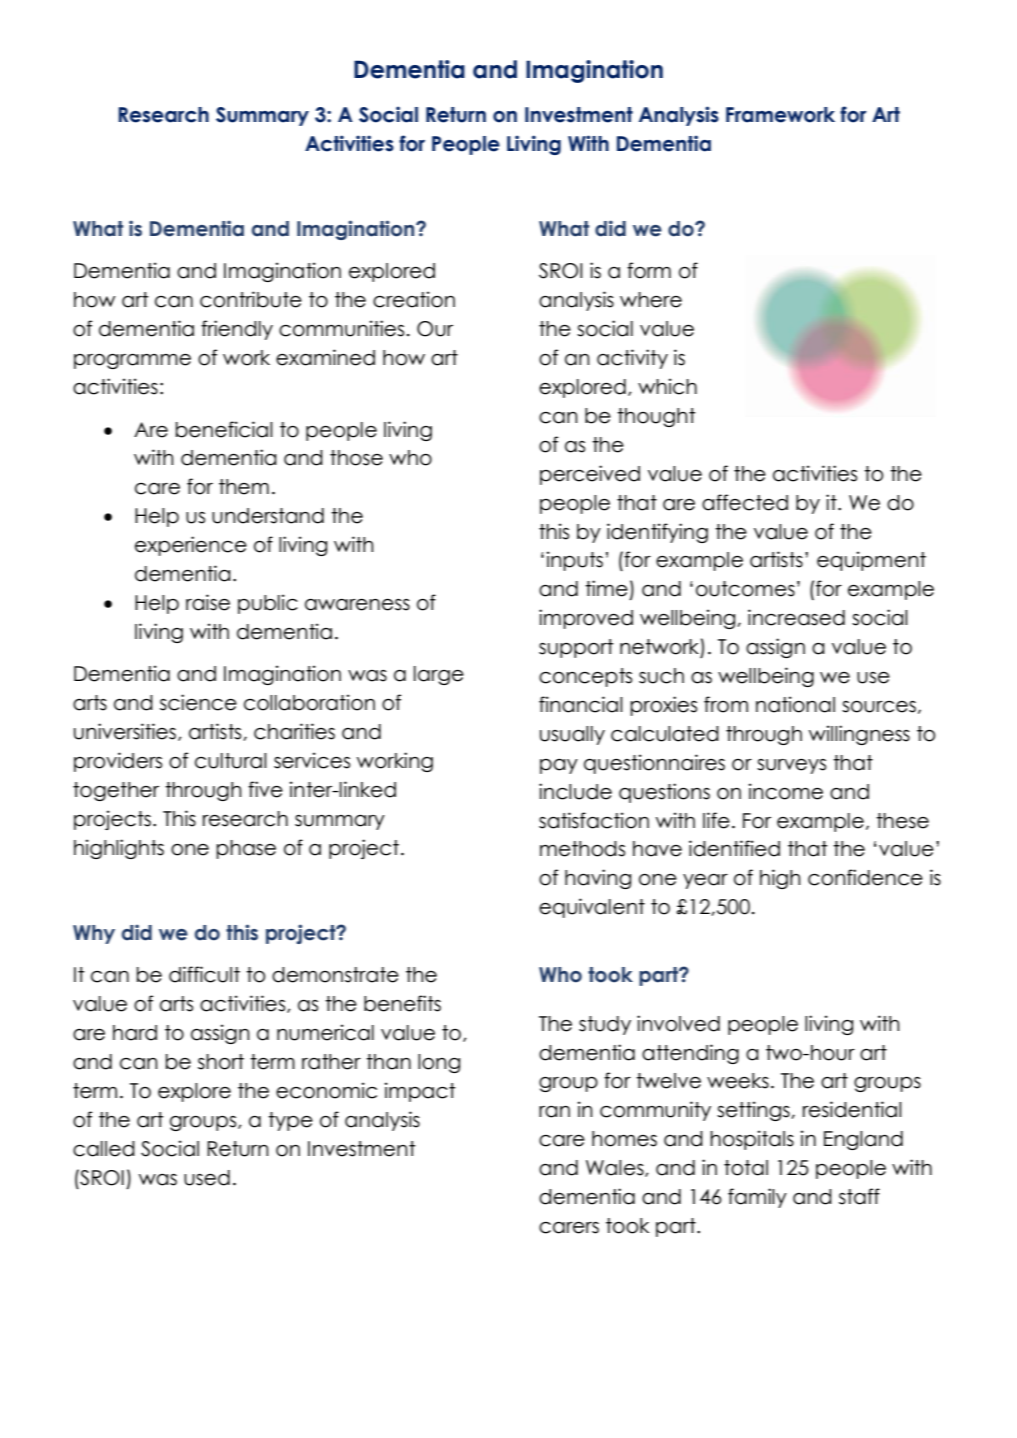 The height and width of the document is (1438, 1017). I want to click on where, so click(651, 300).
